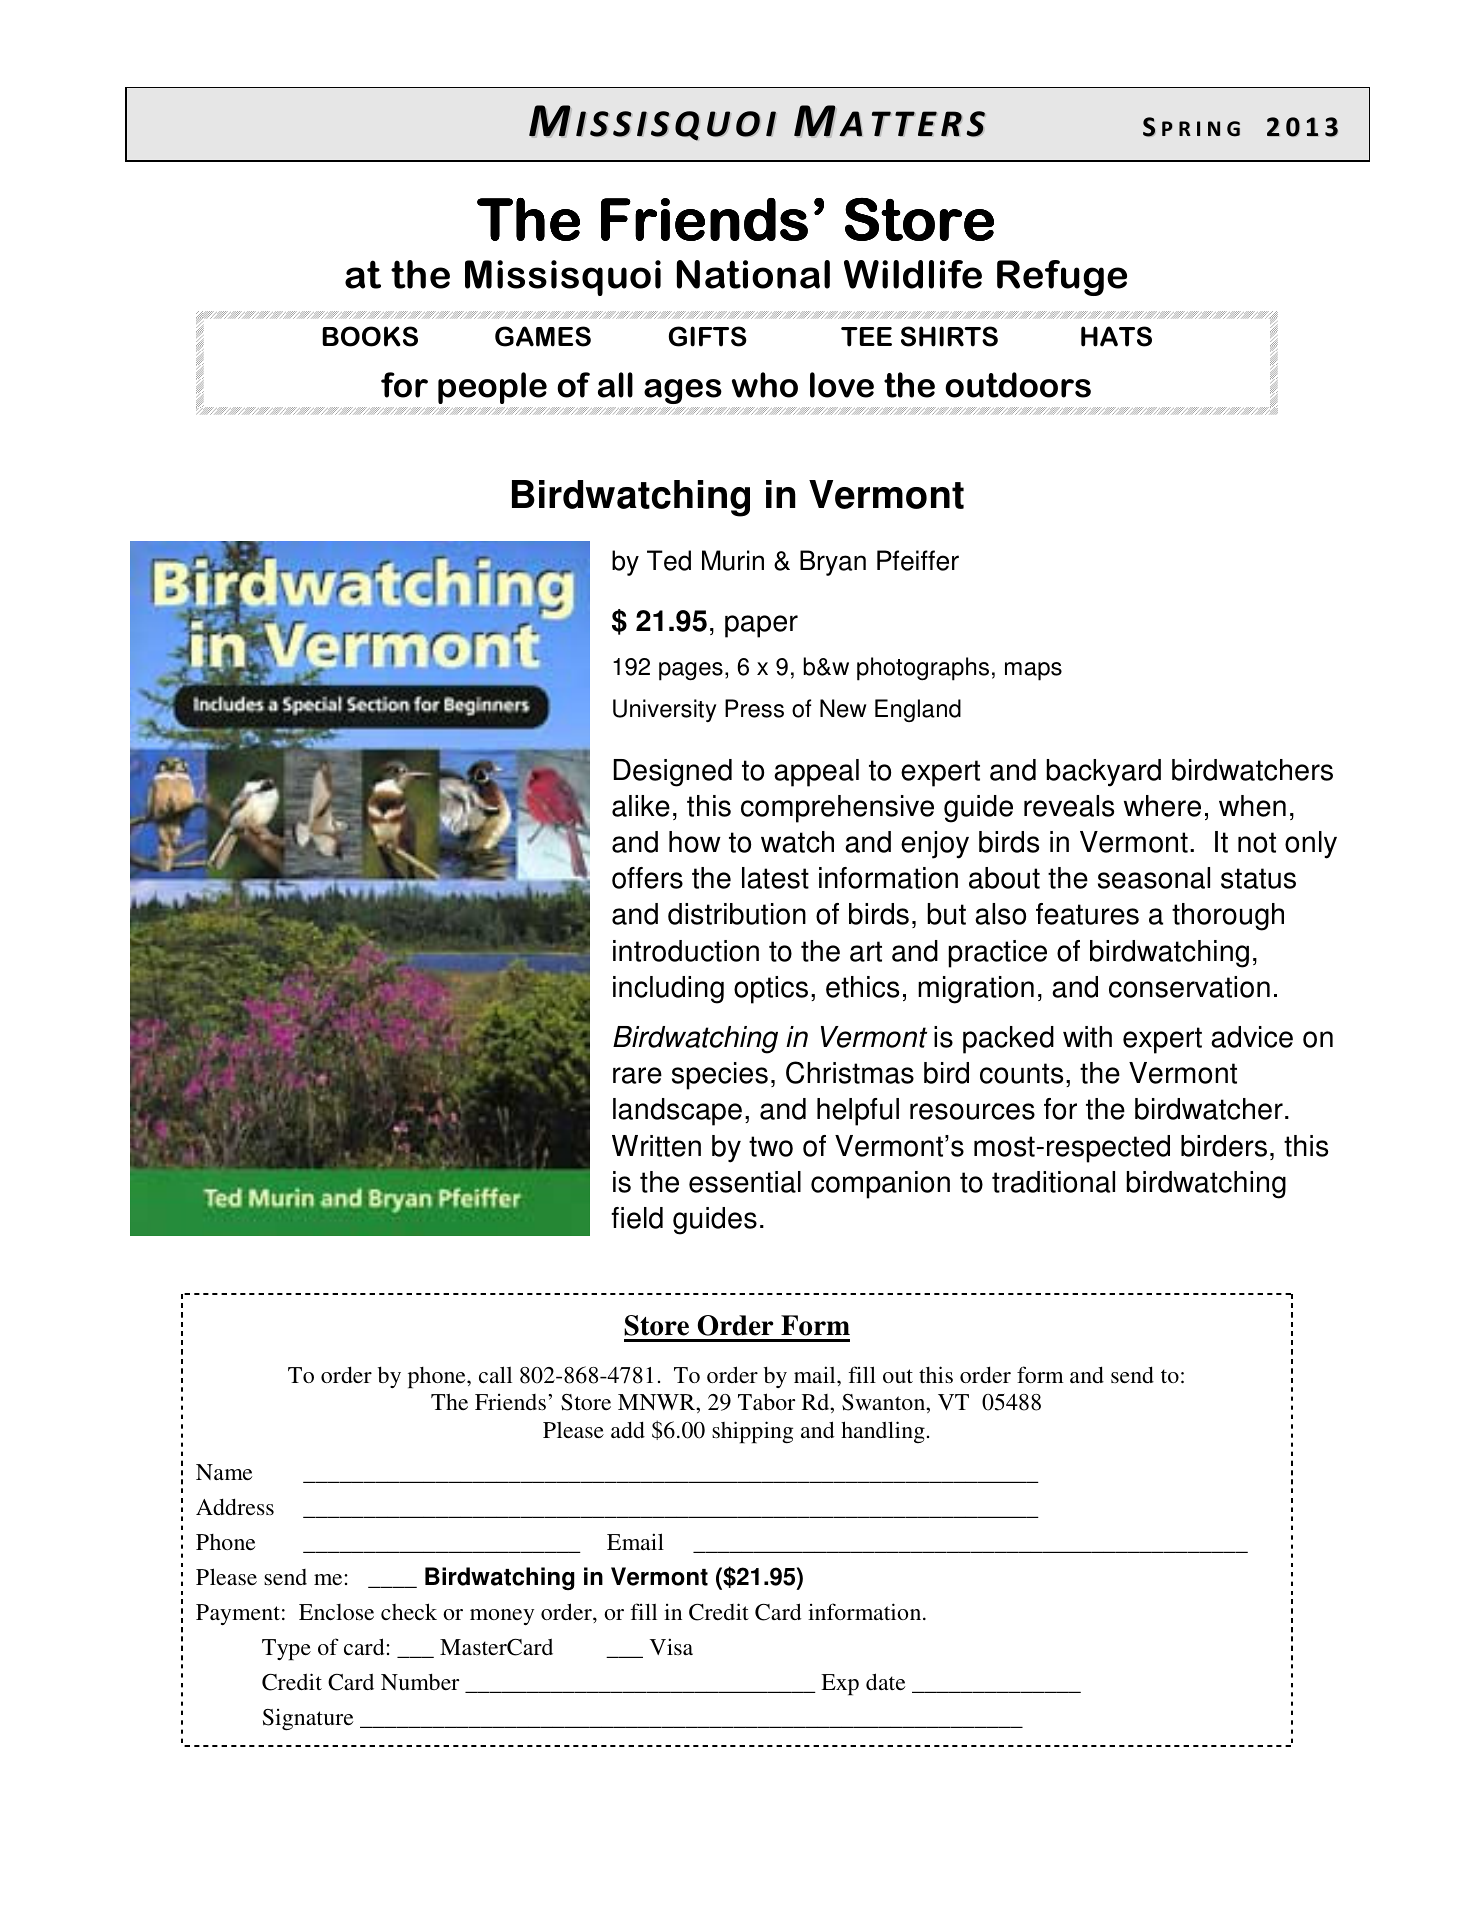 This screenshot has width=1474, height=1907. I want to click on BOOKS, so click(370, 336).
